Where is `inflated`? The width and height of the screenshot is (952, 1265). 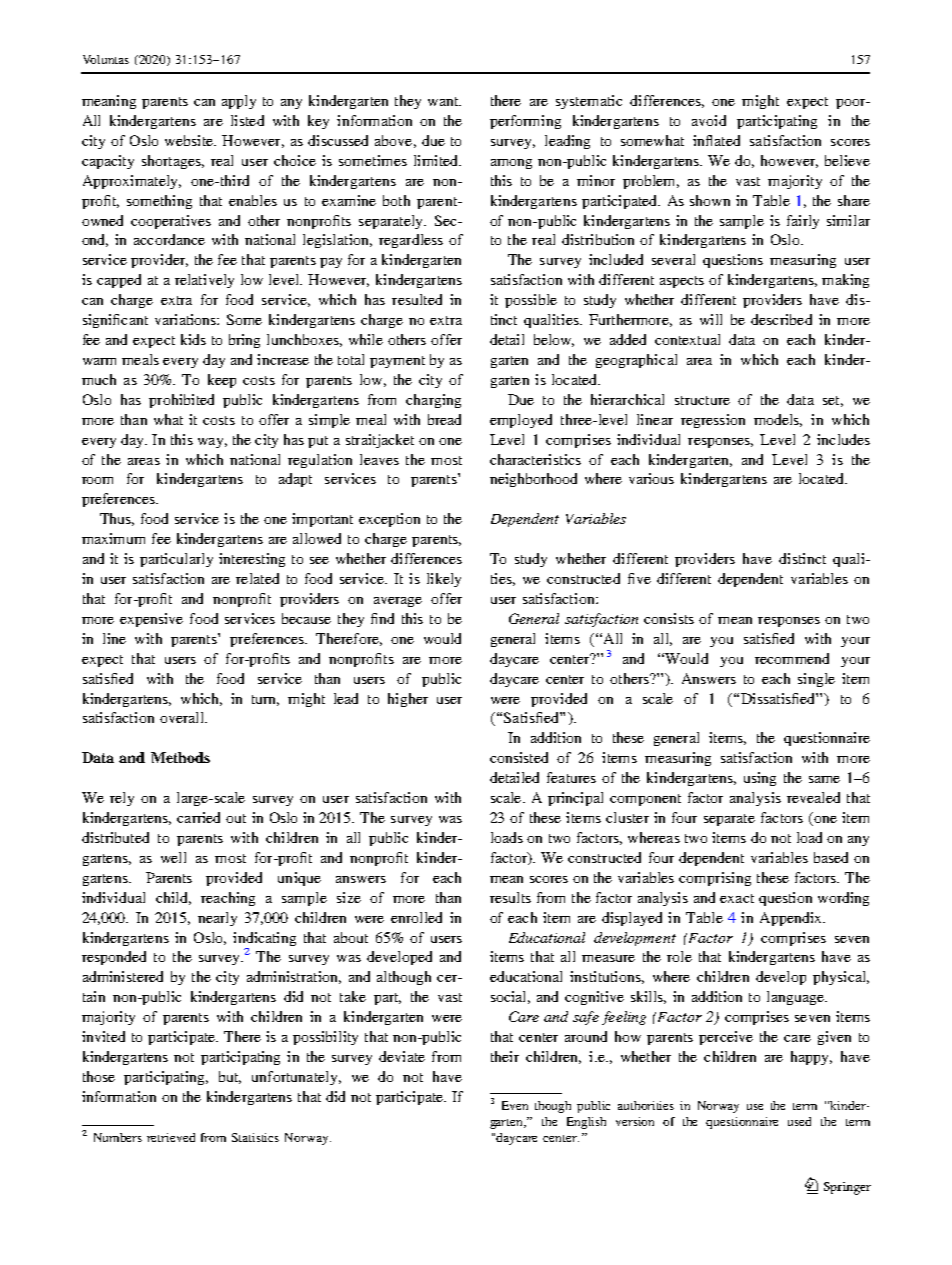
inflated is located at coordinates (716, 140).
